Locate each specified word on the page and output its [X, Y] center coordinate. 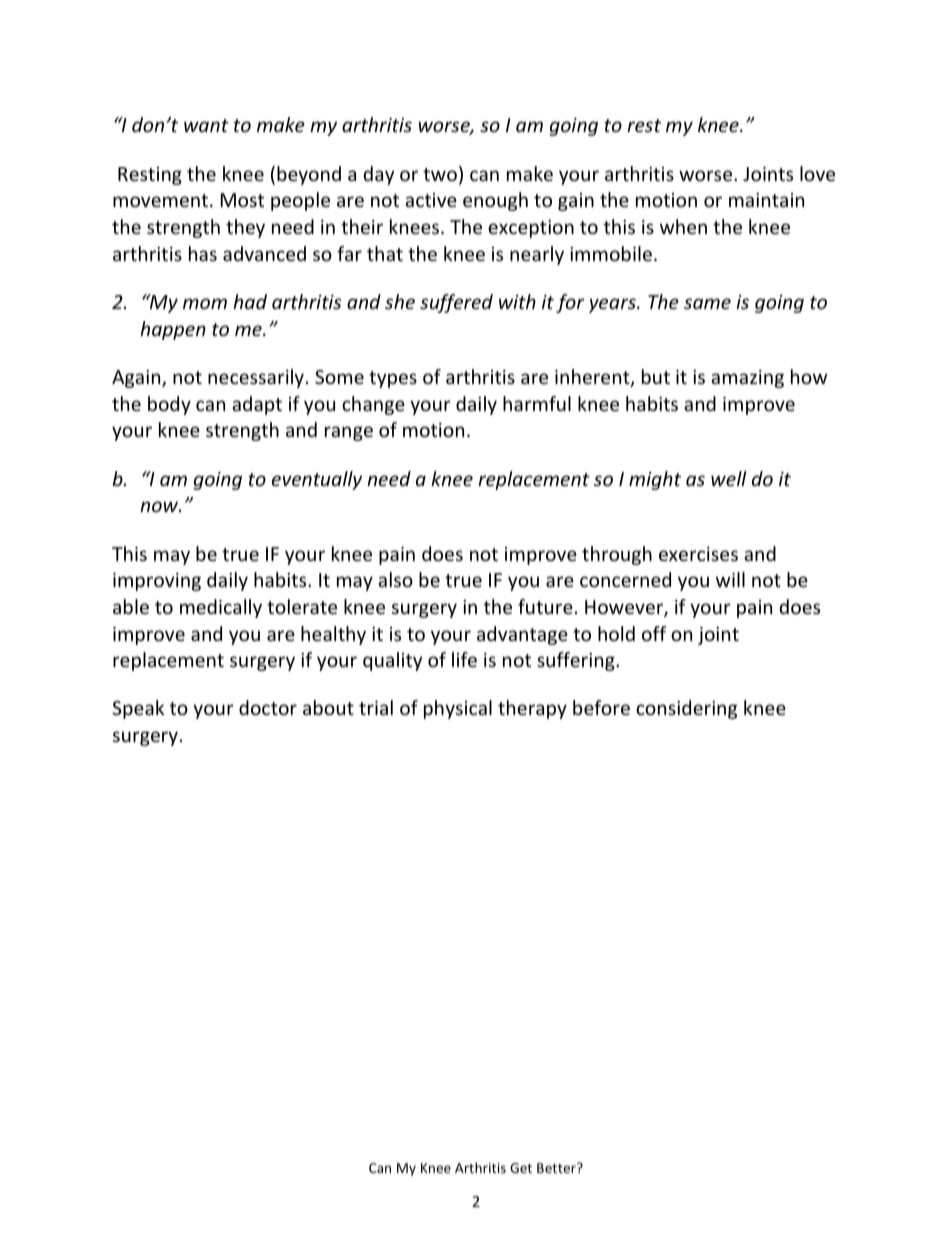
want [206, 125]
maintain [766, 200]
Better [557, 1168]
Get [521, 1168]
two [440, 174]
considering [686, 709]
